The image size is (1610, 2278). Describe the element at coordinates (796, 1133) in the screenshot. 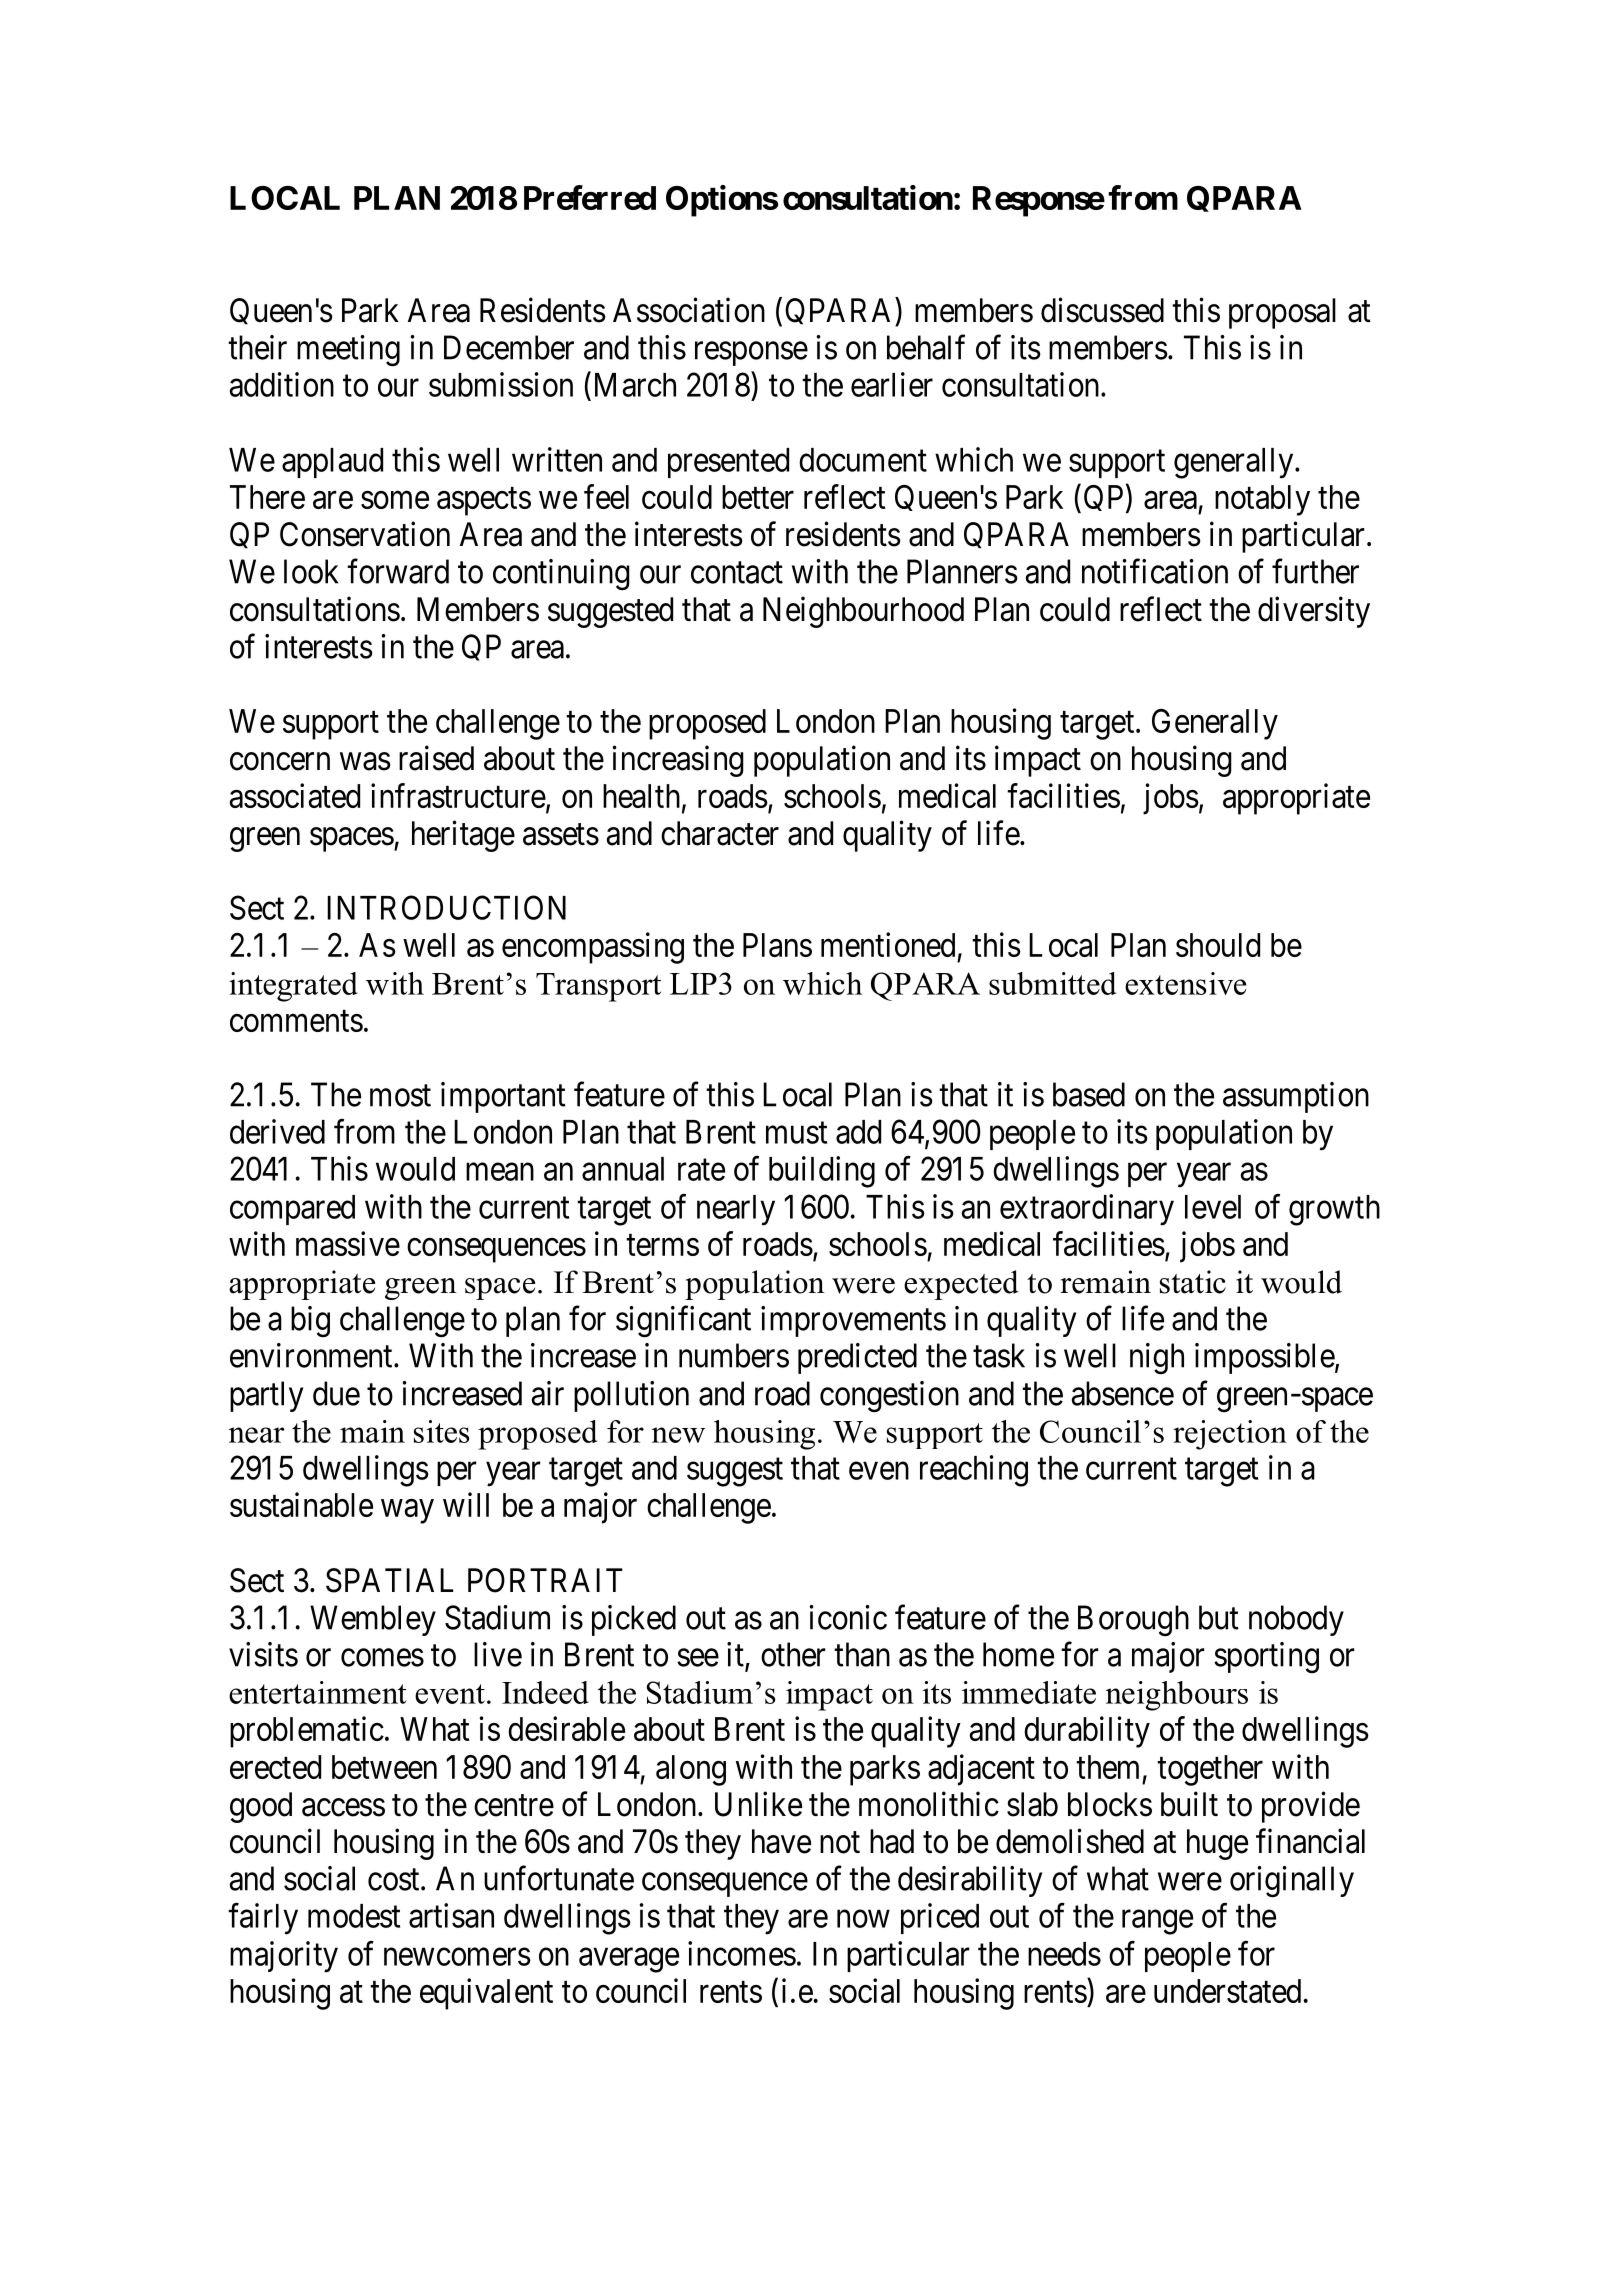

I see `must` at that location.
